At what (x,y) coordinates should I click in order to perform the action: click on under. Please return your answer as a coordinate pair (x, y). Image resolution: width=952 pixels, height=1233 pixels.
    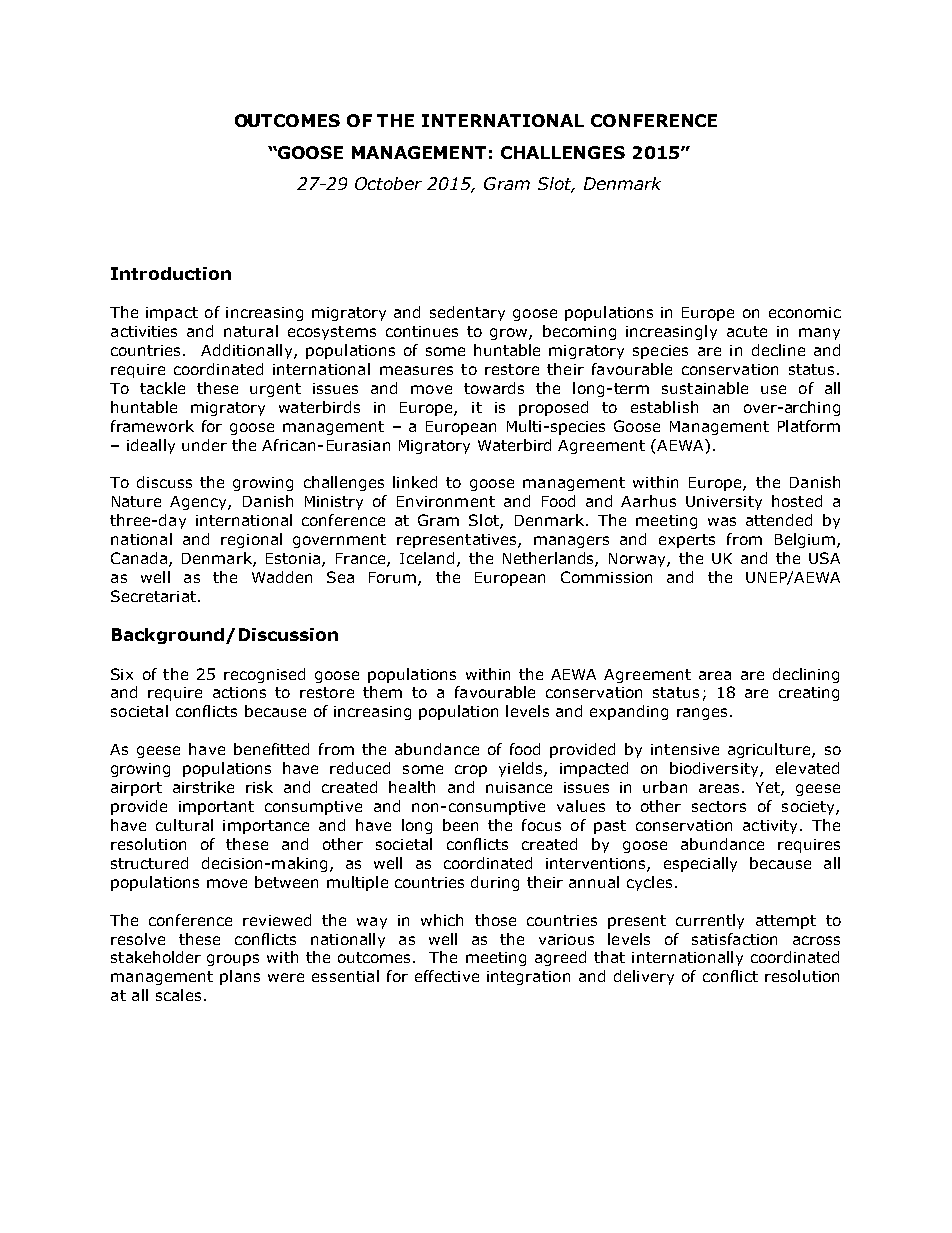
    Looking at the image, I should click on (204, 445).
